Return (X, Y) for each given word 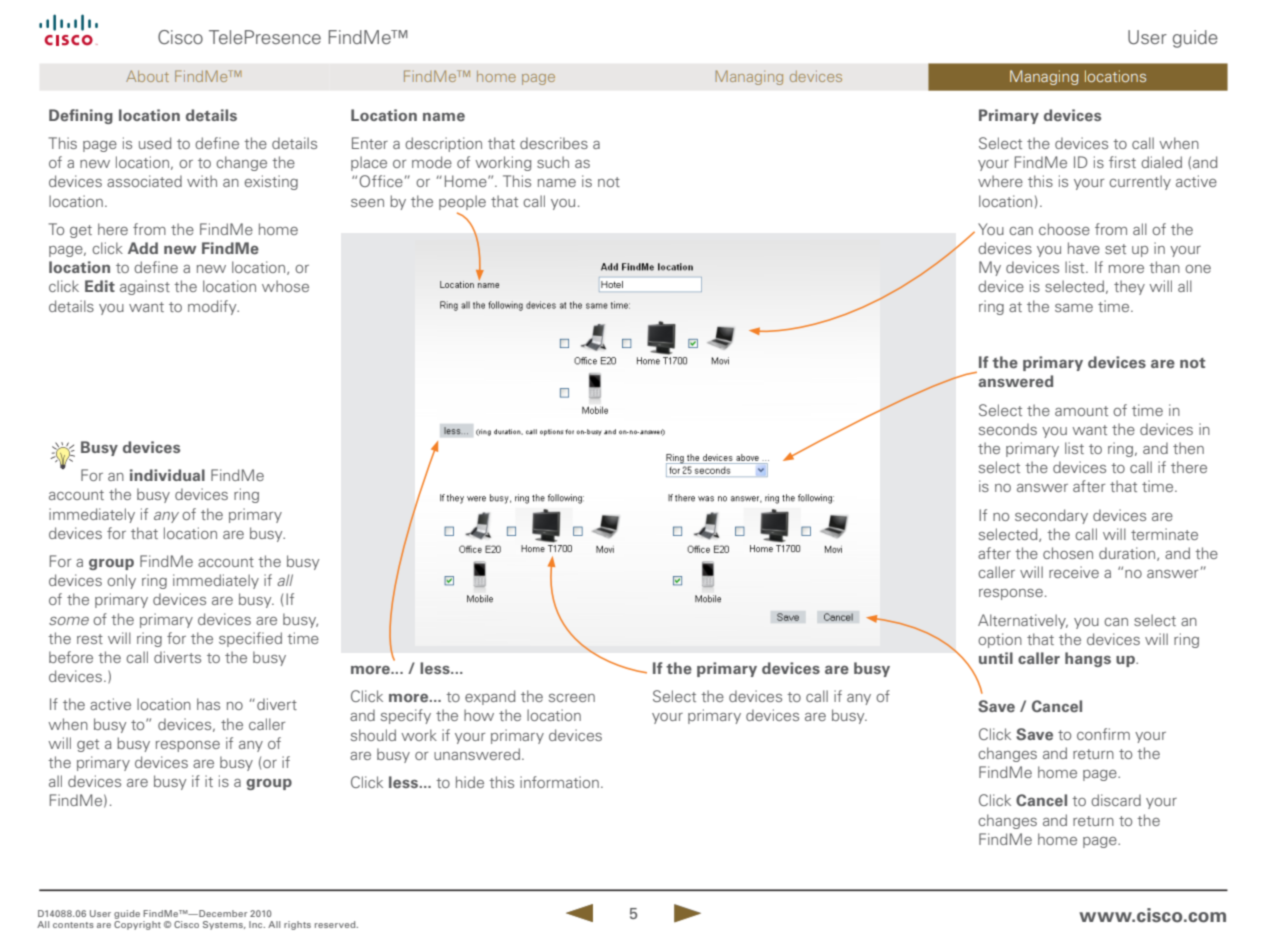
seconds (1008, 429)
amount (1081, 411)
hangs (1088, 659)
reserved (336, 924)
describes (554, 143)
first (1122, 162)
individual (167, 475)
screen (572, 698)
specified (250, 639)
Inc (257, 924)
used (155, 143)
